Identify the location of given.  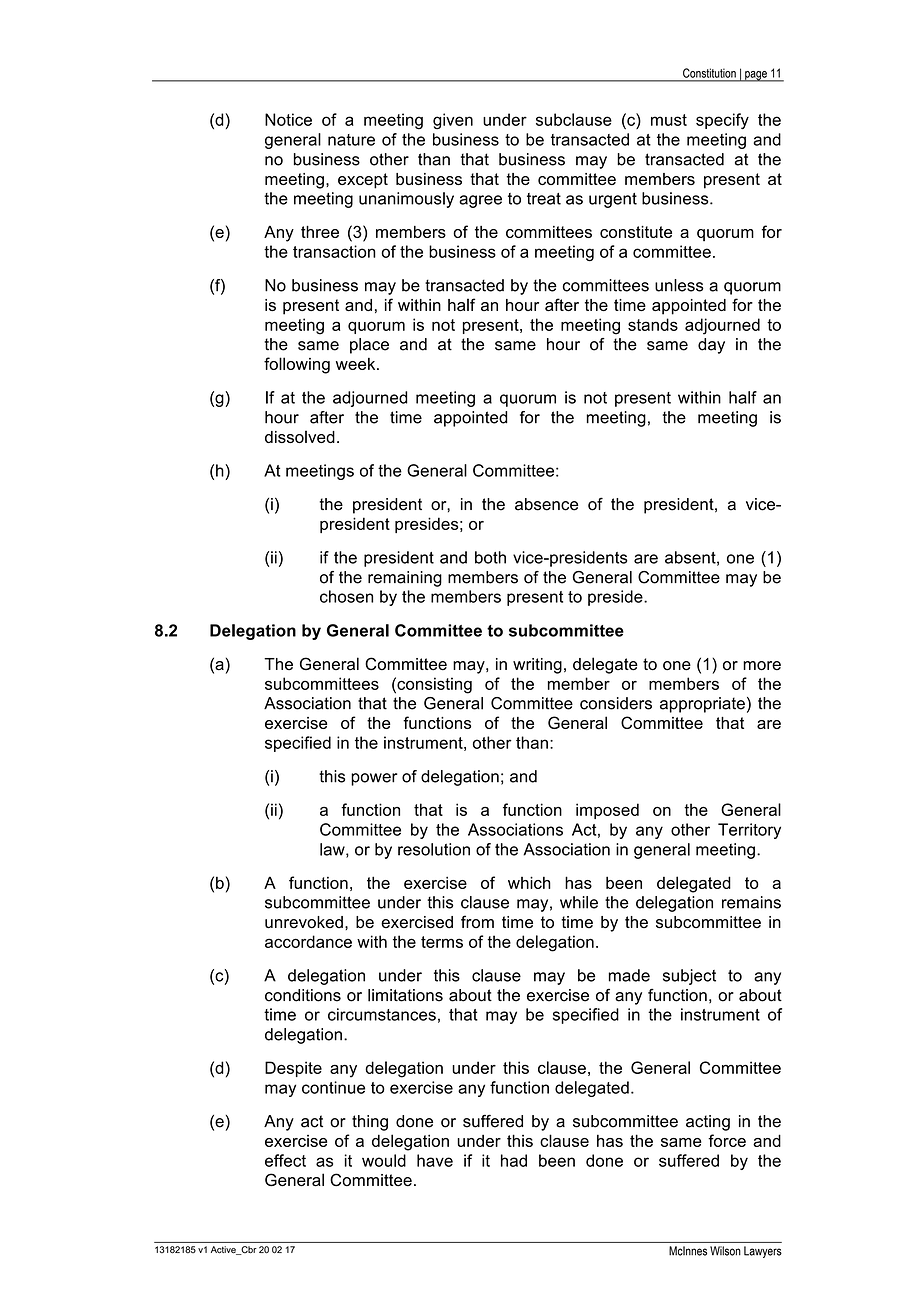
(453, 121).
